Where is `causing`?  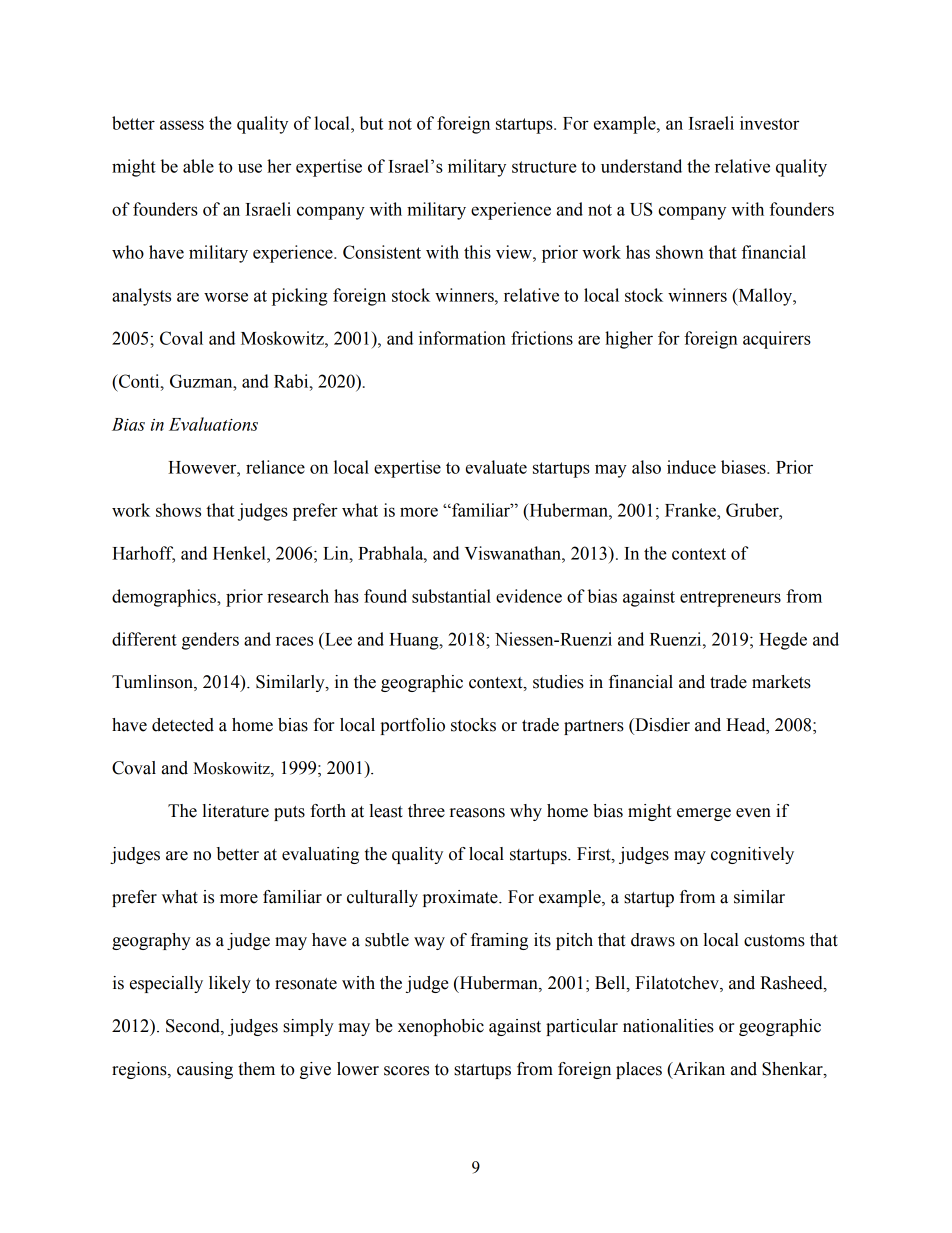
causing is located at coordinates (205, 1070).
